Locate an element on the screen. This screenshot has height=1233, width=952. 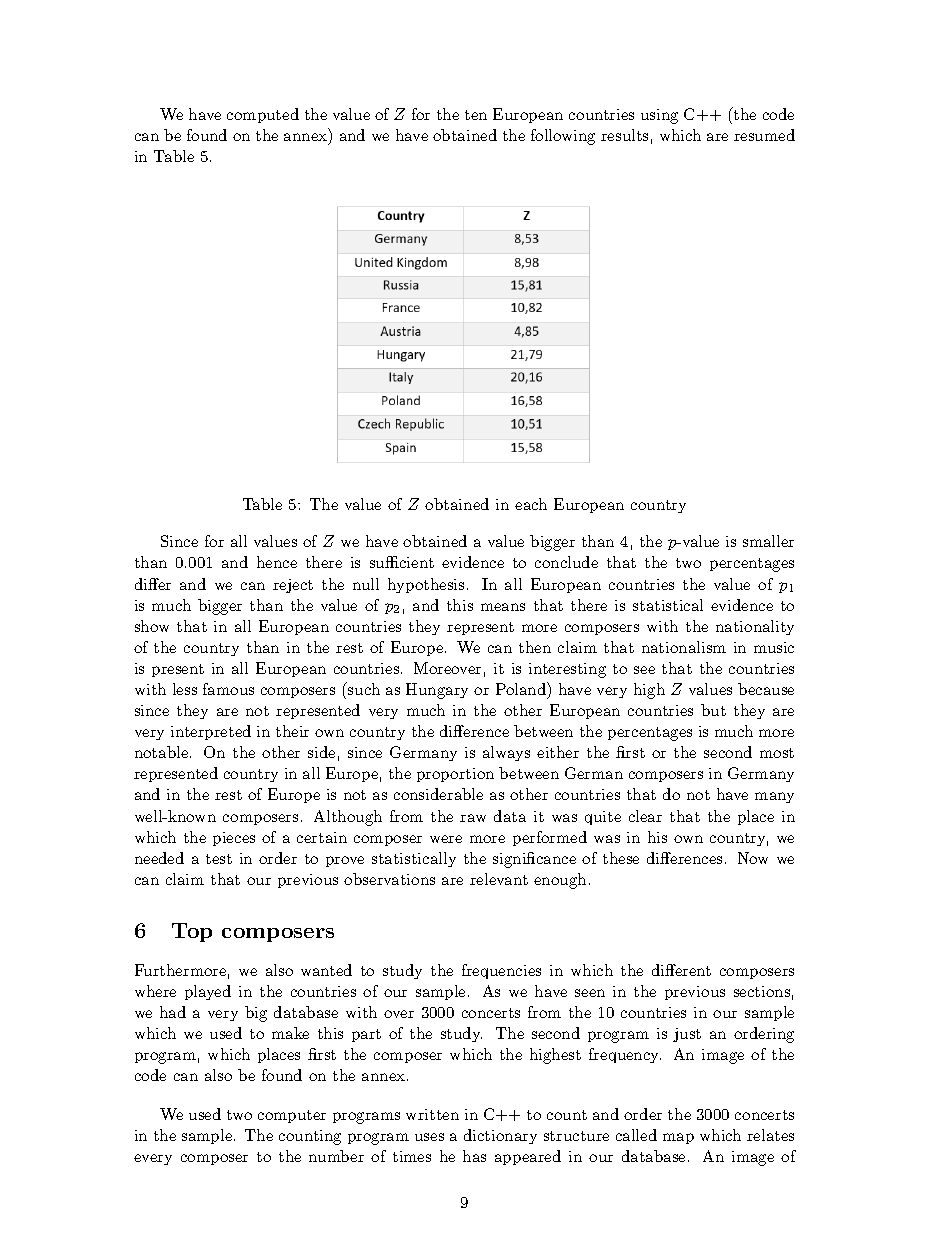
hence is located at coordinates (277, 562).
